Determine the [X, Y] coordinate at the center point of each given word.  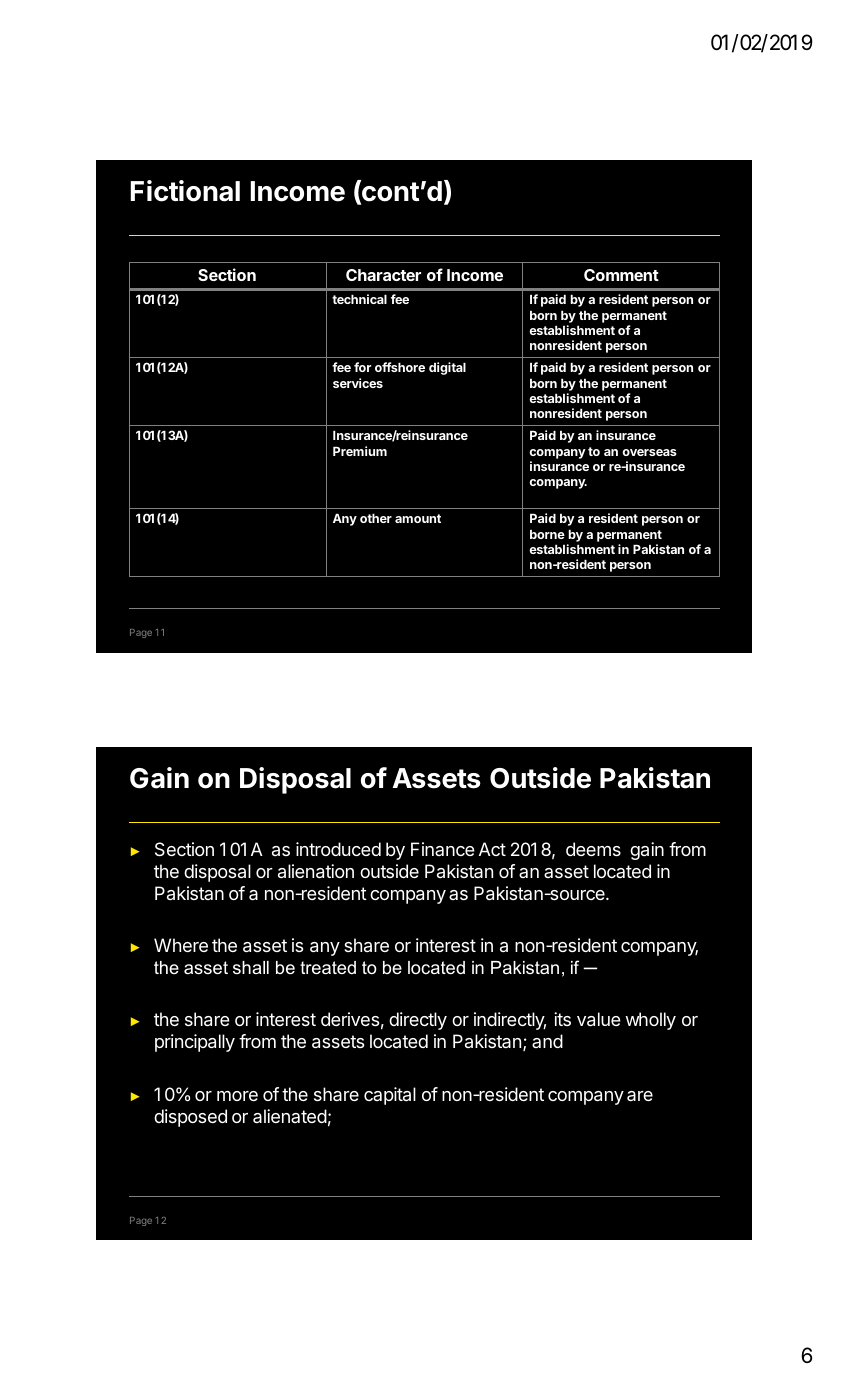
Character [383, 275]
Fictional [185, 191]
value [599, 1019]
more [237, 1096]
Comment [621, 275]
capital [390, 1096]
